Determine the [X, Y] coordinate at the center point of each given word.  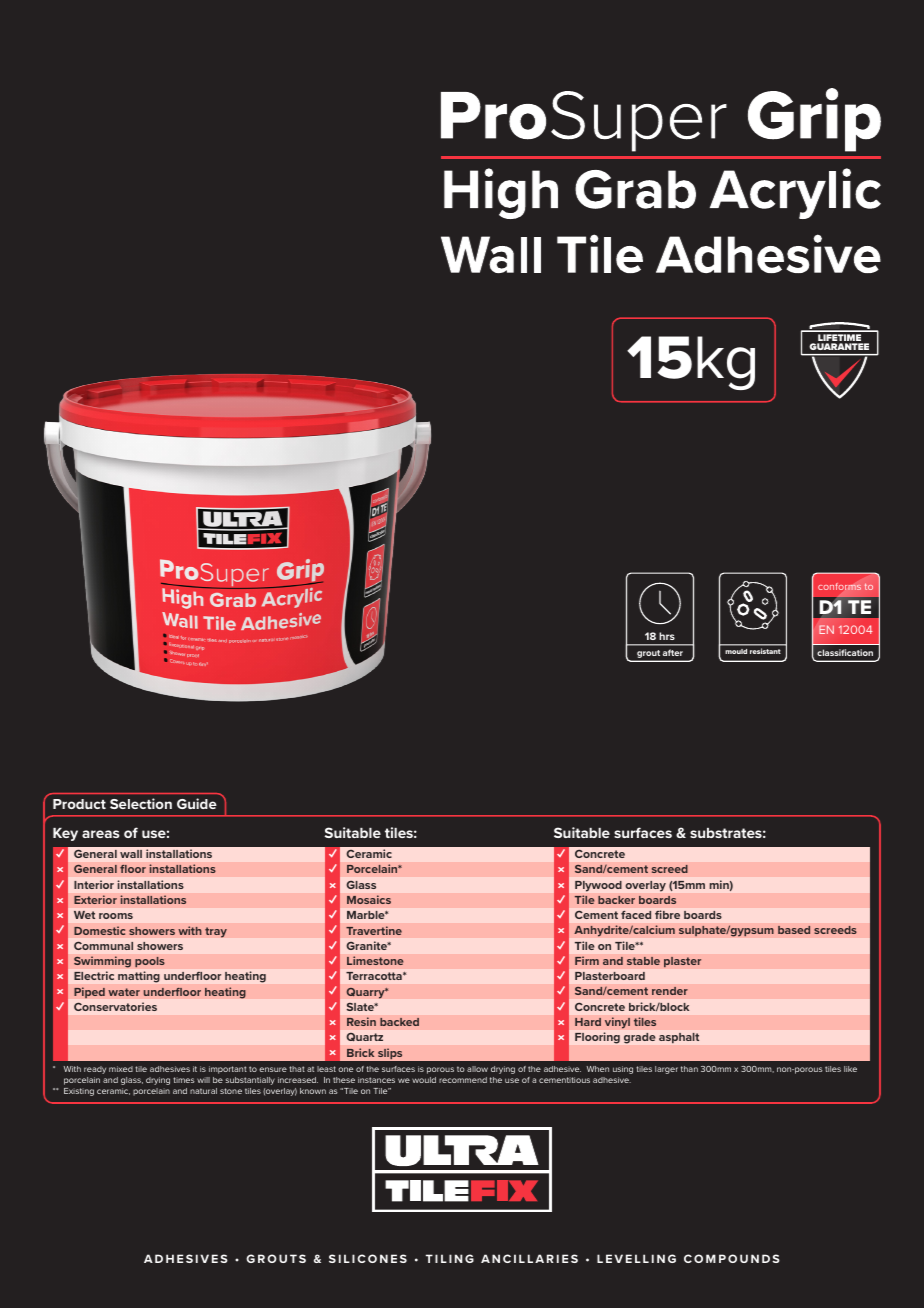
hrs [667, 636]
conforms [839, 586]
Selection [141, 803]
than [689, 1069]
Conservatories [115, 1006]
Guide [197, 803]
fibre [667, 914]
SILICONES [368, 1258]
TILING [450, 1258]
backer [616, 900]
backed [399, 1022]
